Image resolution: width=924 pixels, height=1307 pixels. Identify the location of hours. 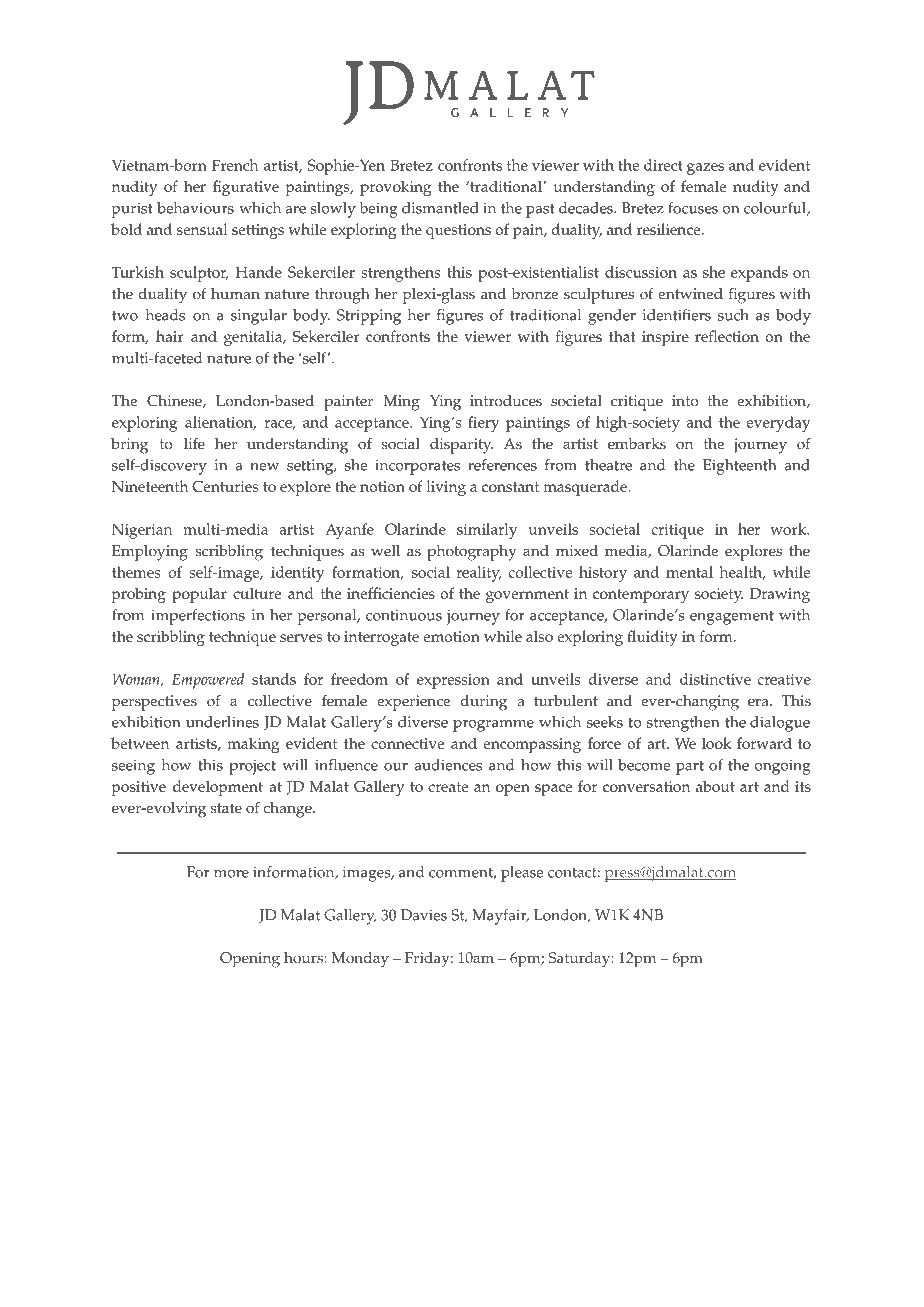
(304, 958).
